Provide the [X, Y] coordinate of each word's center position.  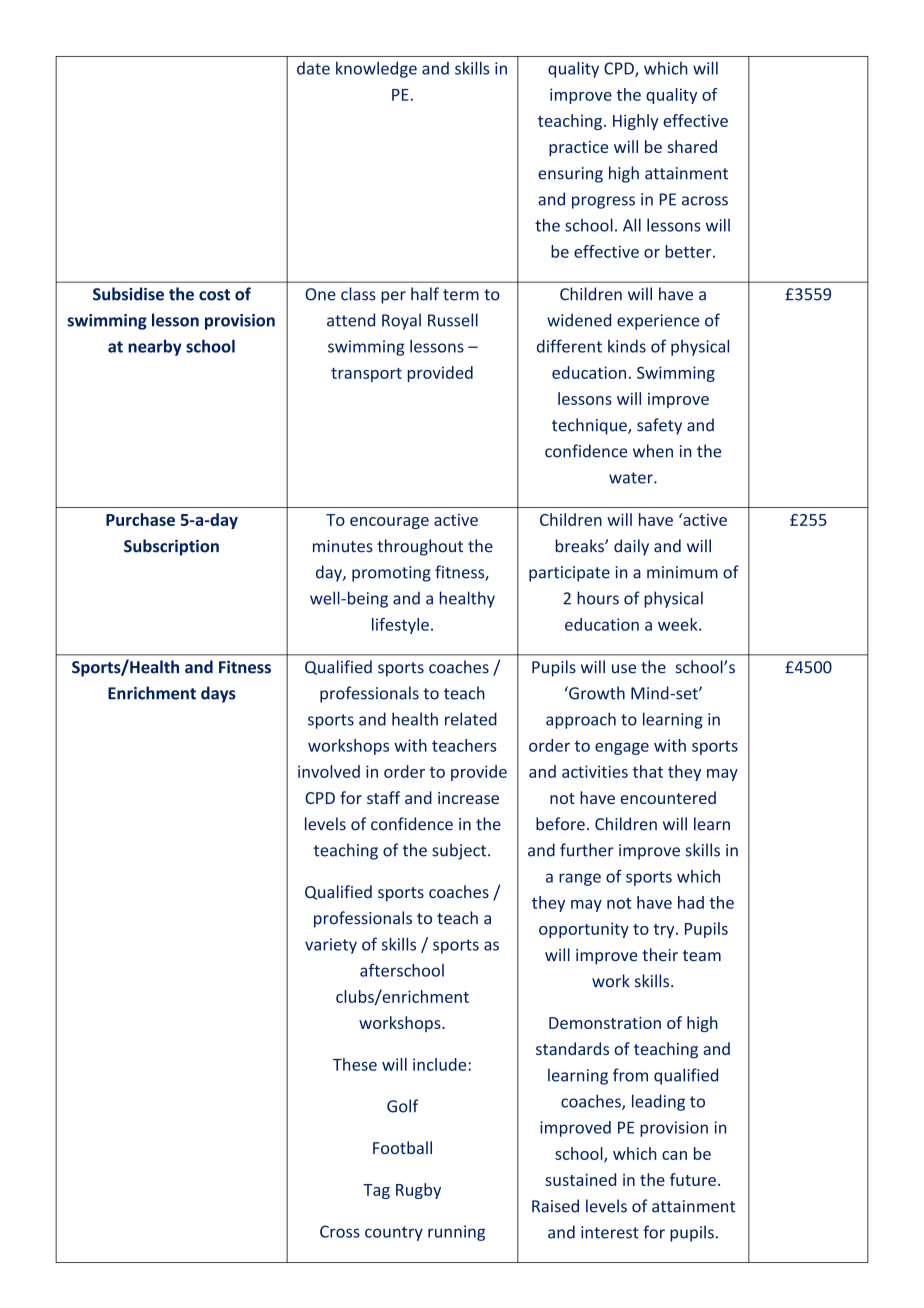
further [587, 850]
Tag [376, 1191]
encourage [389, 523]
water [632, 478]
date [313, 68]
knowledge [376, 69]
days [218, 694]
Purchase [140, 519]
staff [383, 797]
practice [578, 148]
